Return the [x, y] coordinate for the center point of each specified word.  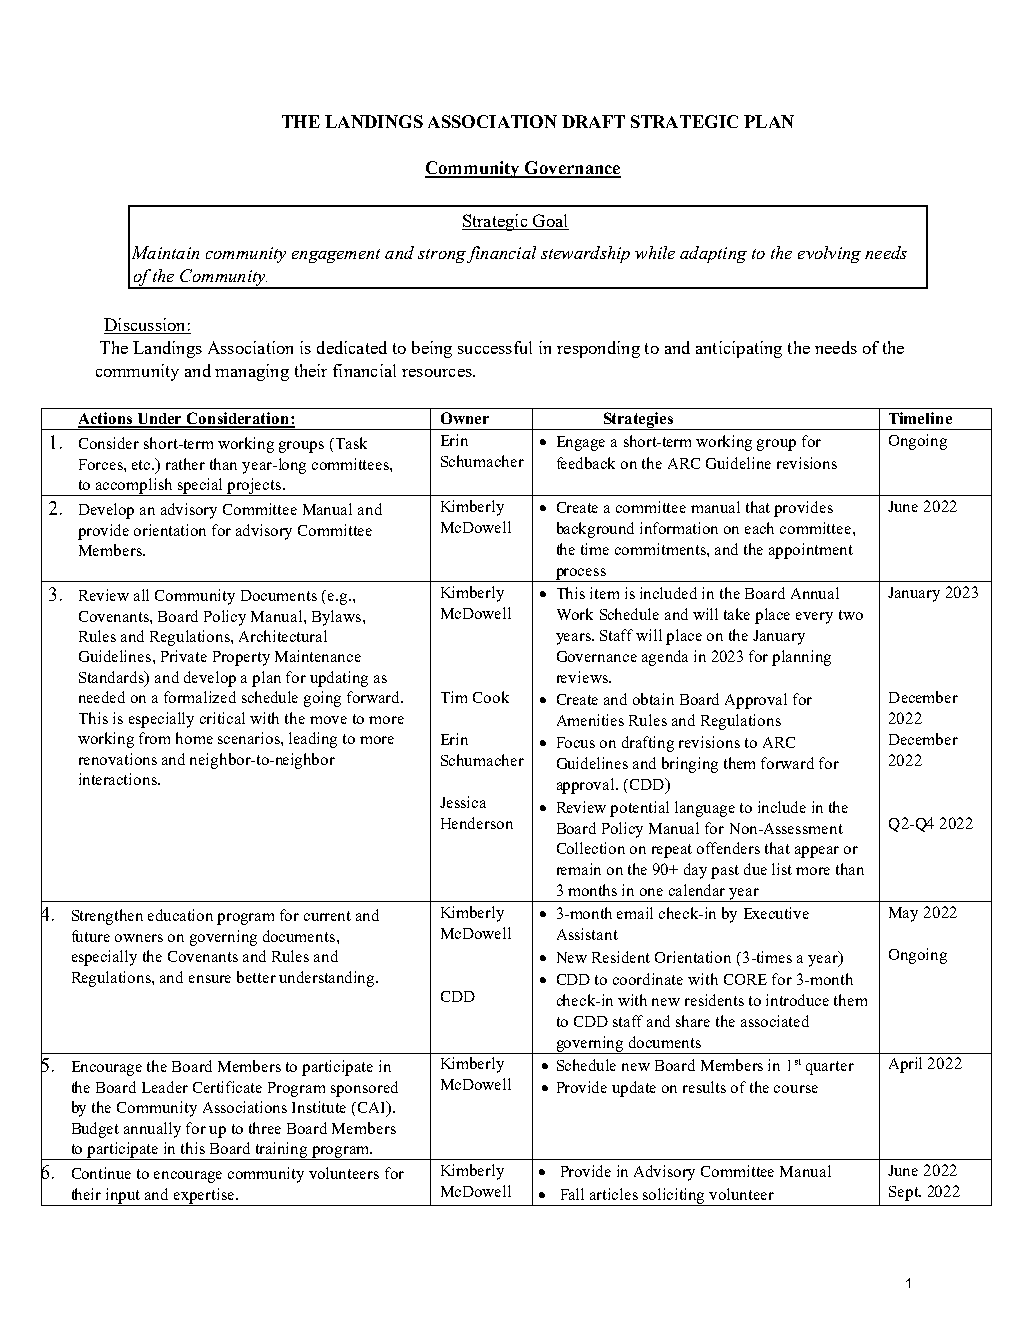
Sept [905, 1193]
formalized [200, 697]
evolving [829, 254]
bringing [690, 765]
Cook [491, 697]
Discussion [146, 326]
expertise [204, 1197]
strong [442, 256]
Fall [572, 1194]
